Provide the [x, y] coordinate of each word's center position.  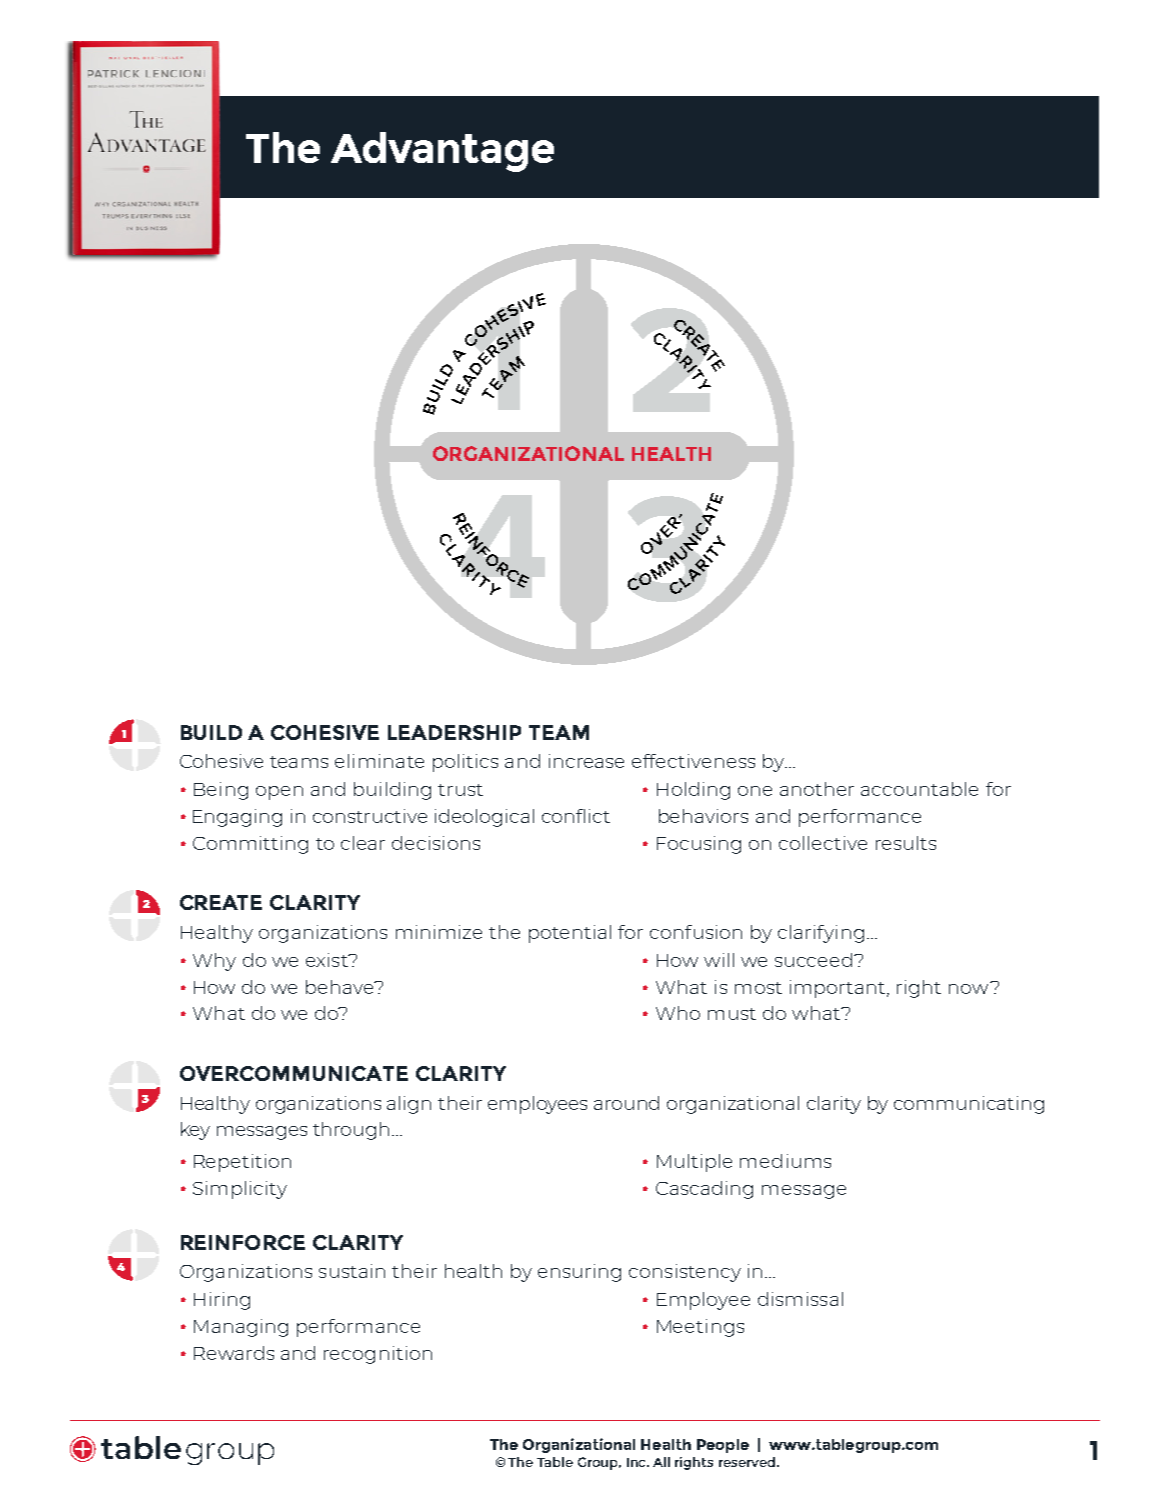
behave [341, 987]
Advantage [442, 152]
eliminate [379, 761]
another [817, 789]
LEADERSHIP [454, 732]
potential [570, 934]
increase [586, 761]
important [839, 989]
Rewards [234, 1353]
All [661, 1462]
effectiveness [693, 761]
